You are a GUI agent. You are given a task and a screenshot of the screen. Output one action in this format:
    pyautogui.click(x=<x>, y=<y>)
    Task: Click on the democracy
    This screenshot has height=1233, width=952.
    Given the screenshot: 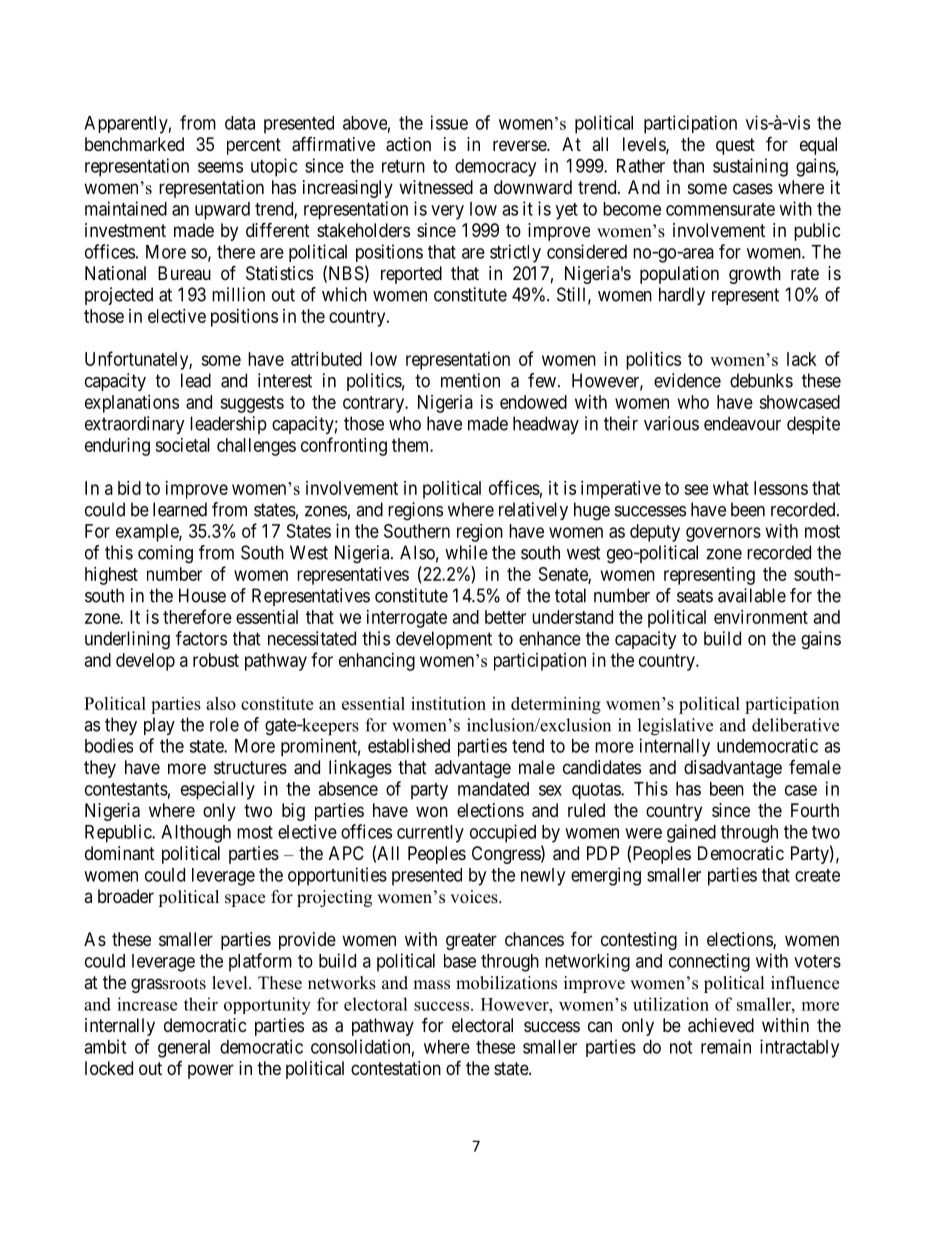 What is the action you would take?
    pyautogui.click(x=495, y=168)
